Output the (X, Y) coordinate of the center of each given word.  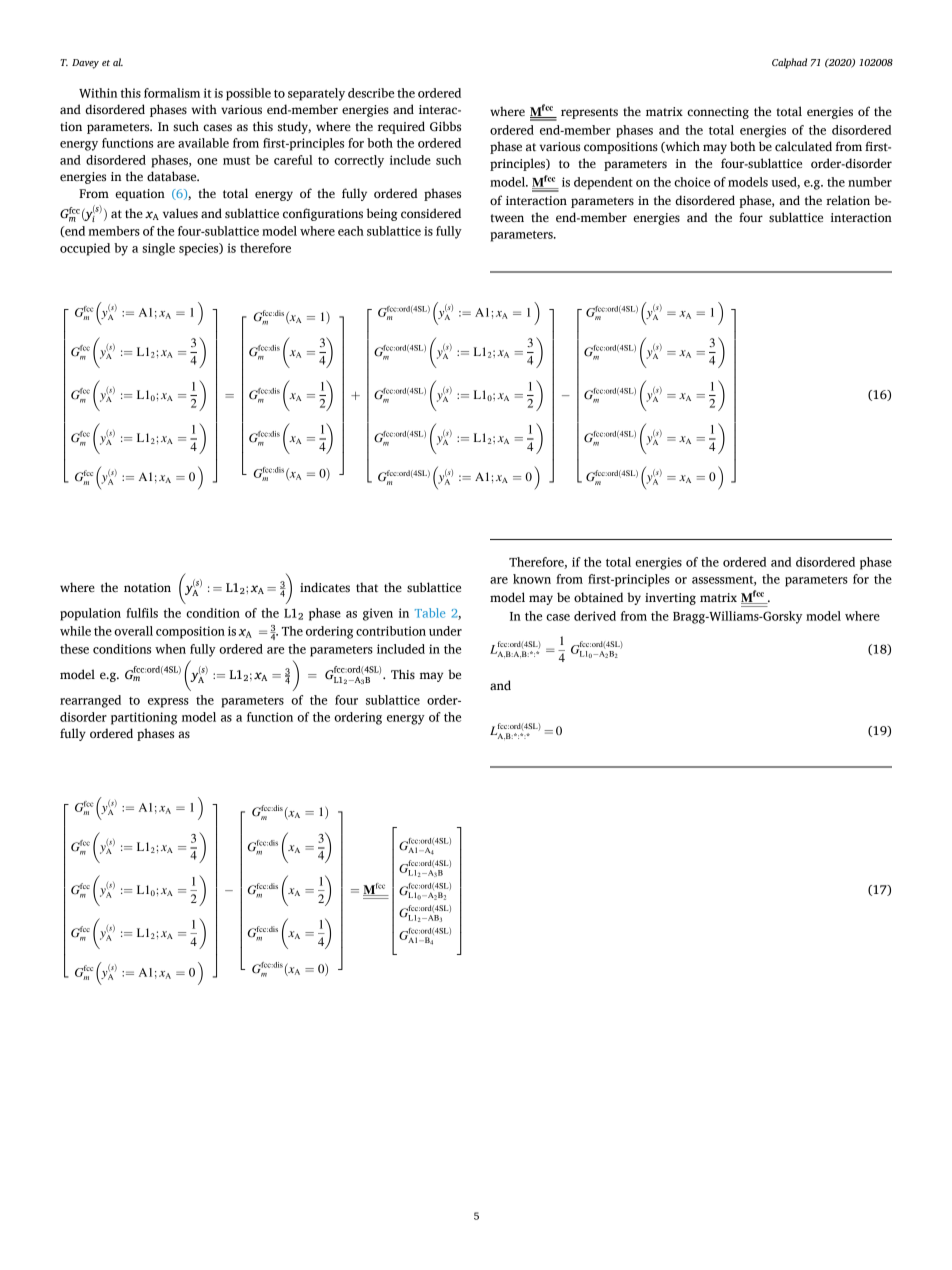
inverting (670, 599)
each (351, 231)
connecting (718, 113)
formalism (172, 93)
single (158, 249)
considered (431, 213)
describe (371, 93)
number (870, 182)
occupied (85, 249)
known (532, 579)
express (168, 703)
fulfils (142, 613)
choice (692, 182)
